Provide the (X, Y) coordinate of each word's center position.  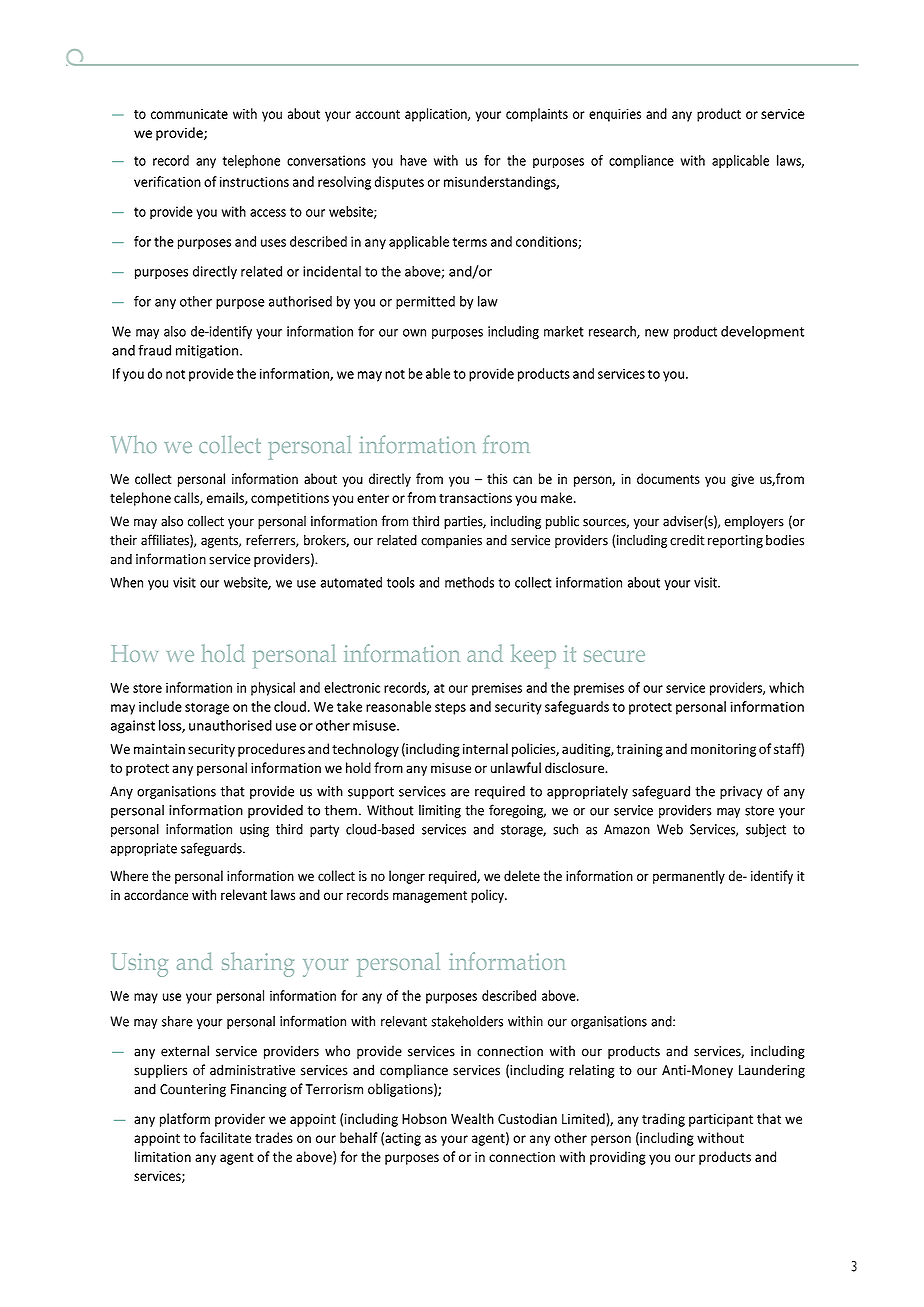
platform (185, 1120)
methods (469, 582)
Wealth (472, 1118)
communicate (189, 114)
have (413, 160)
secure (614, 656)
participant (721, 1120)
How (134, 653)
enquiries (615, 115)
